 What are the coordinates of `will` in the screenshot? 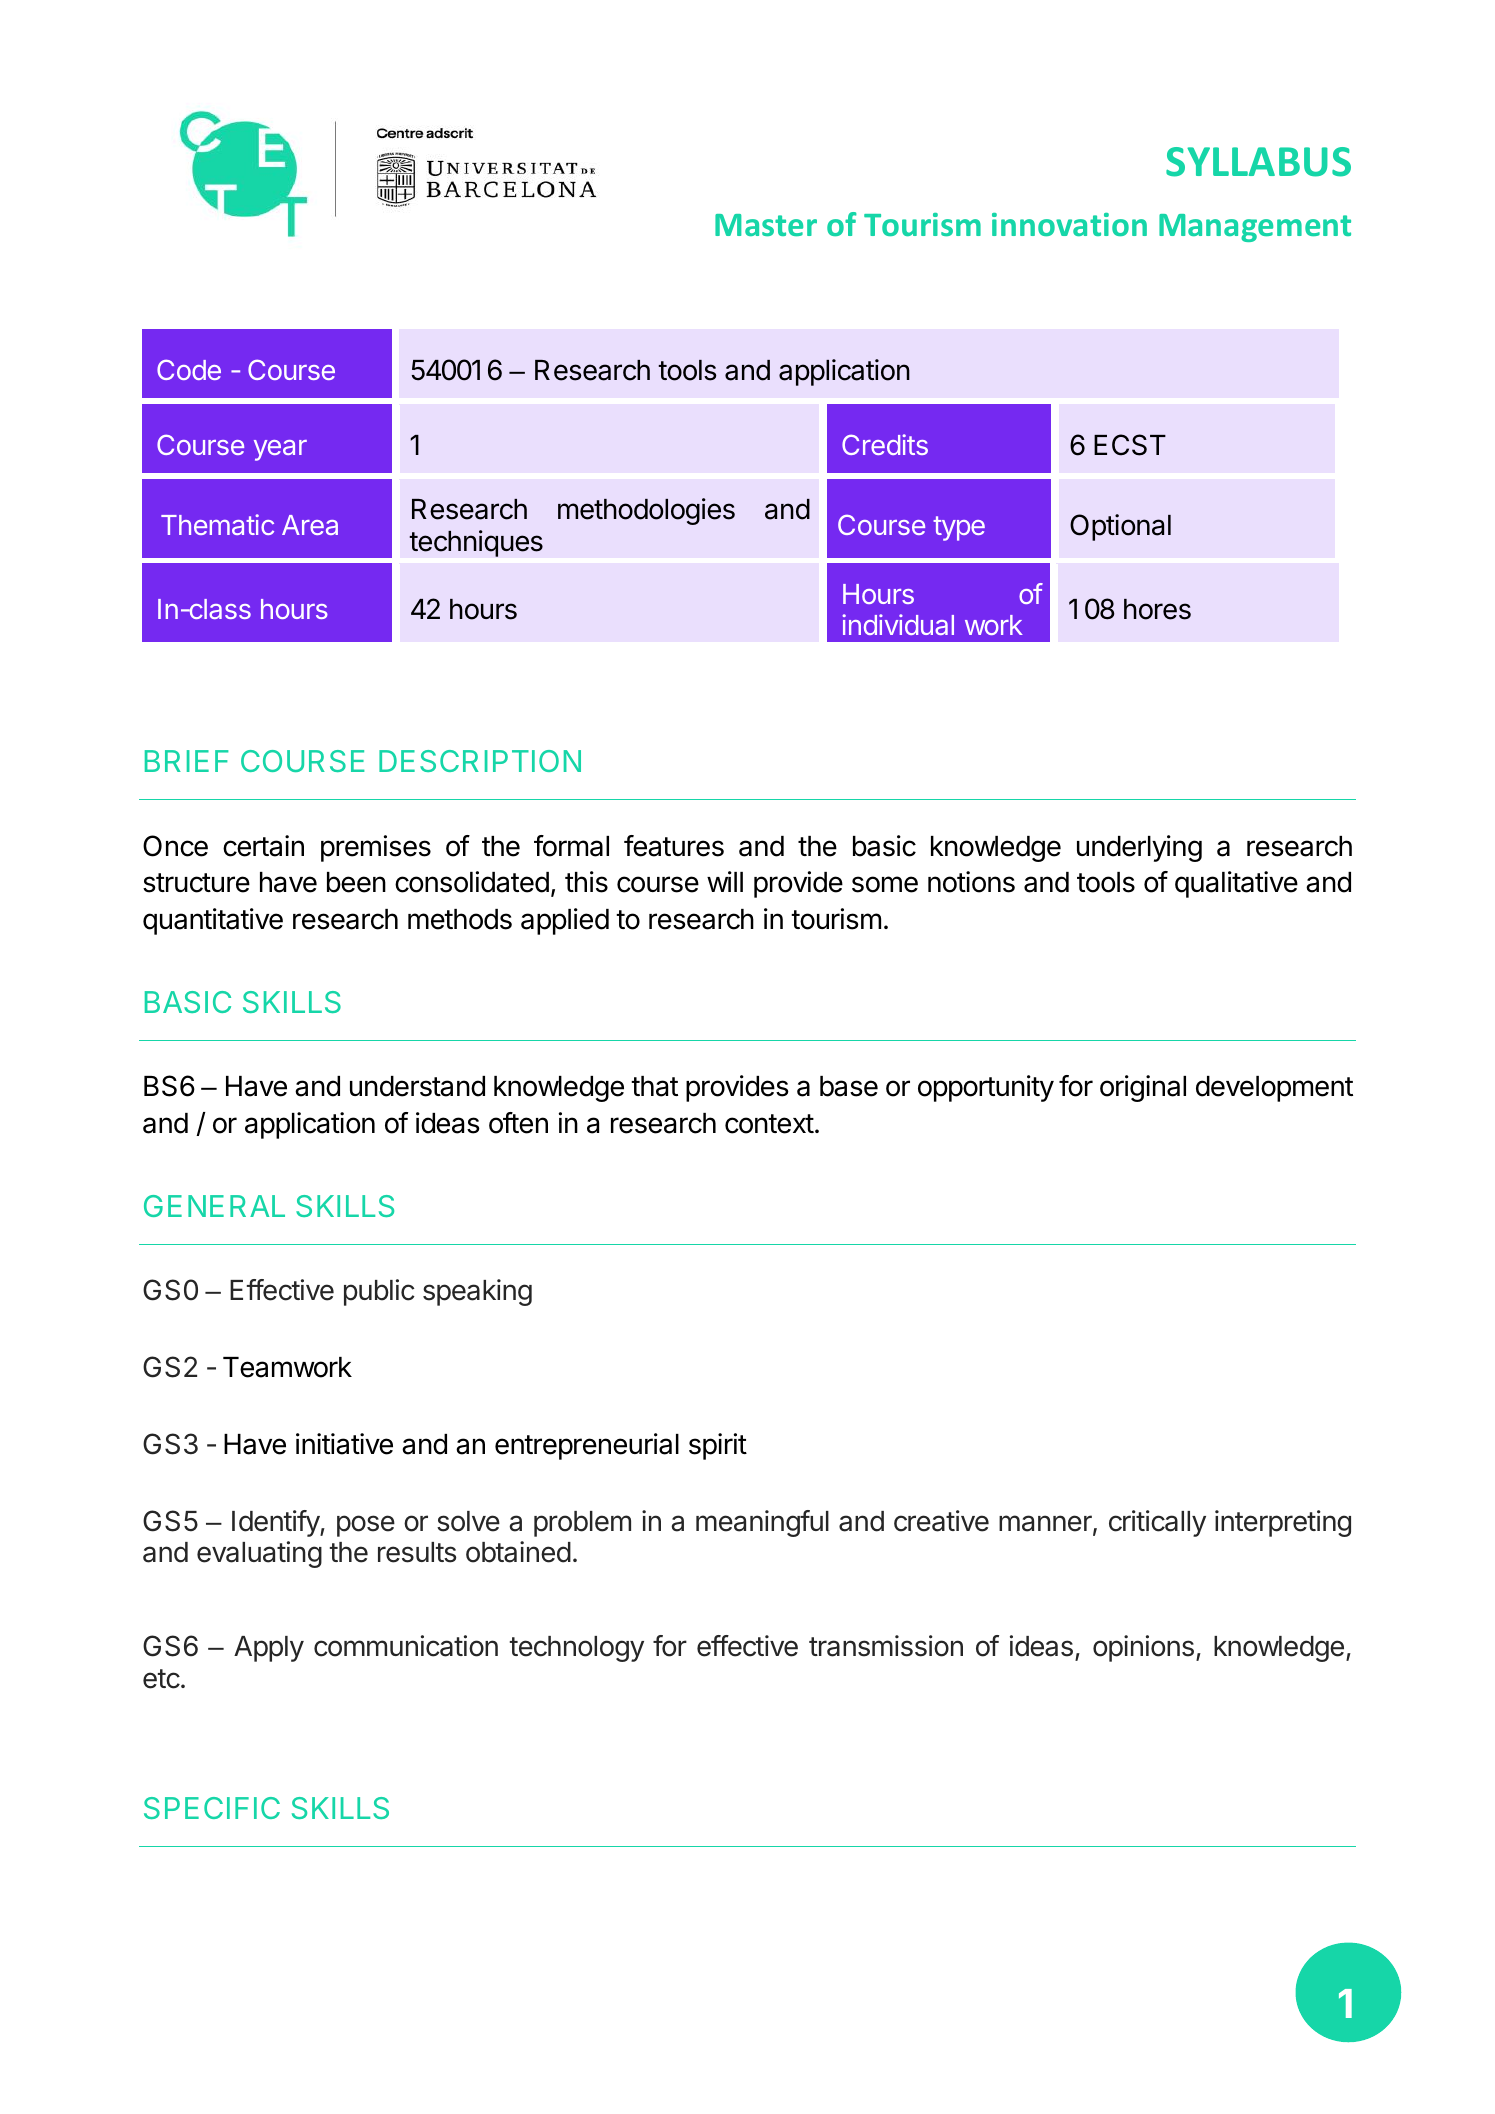 It's located at (725, 881).
